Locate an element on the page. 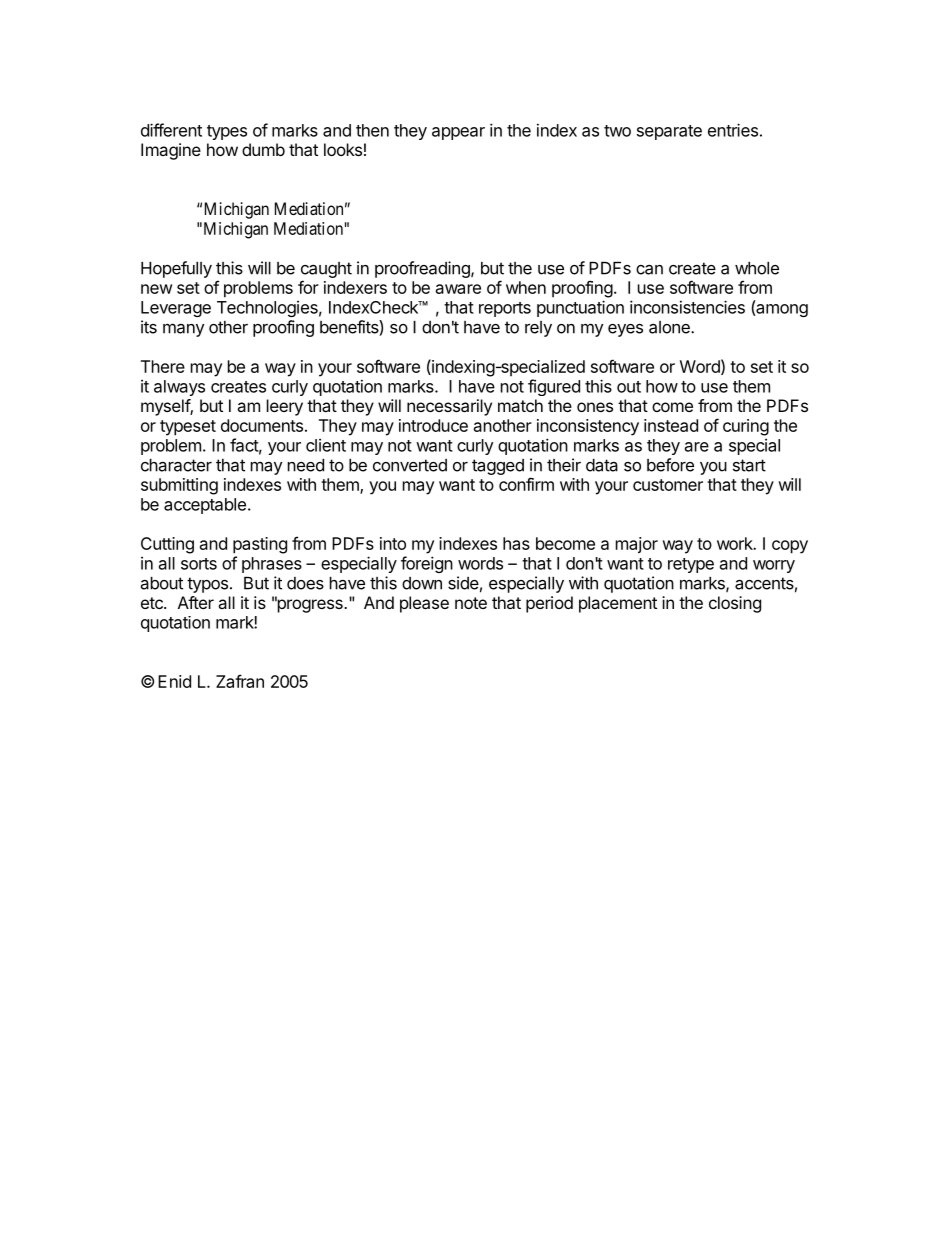 The width and height of the page is (952, 1233). Enid is located at coordinates (174, 681).
